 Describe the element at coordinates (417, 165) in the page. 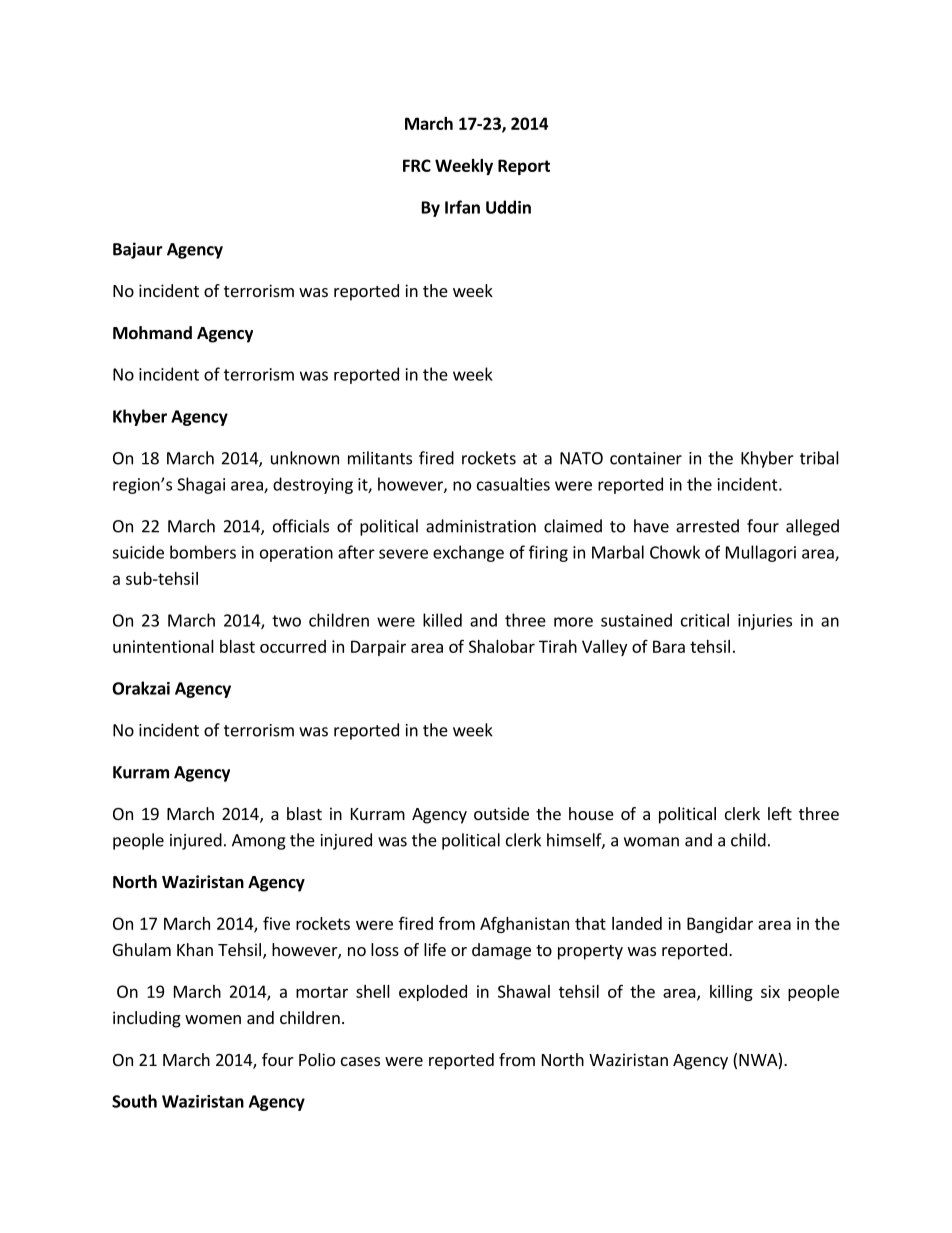

I see `FRC` at that location.
